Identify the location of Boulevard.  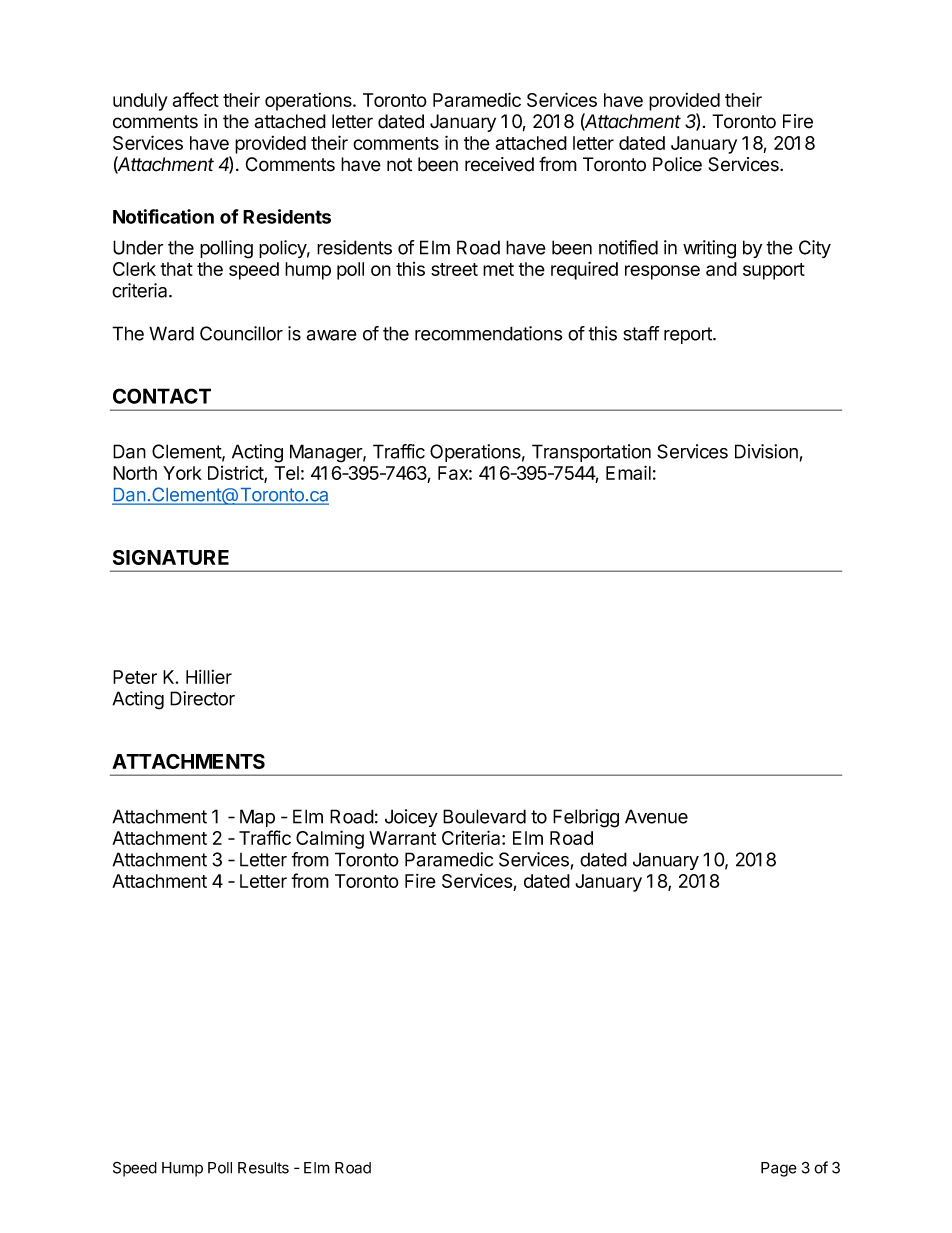
(484, 816).
